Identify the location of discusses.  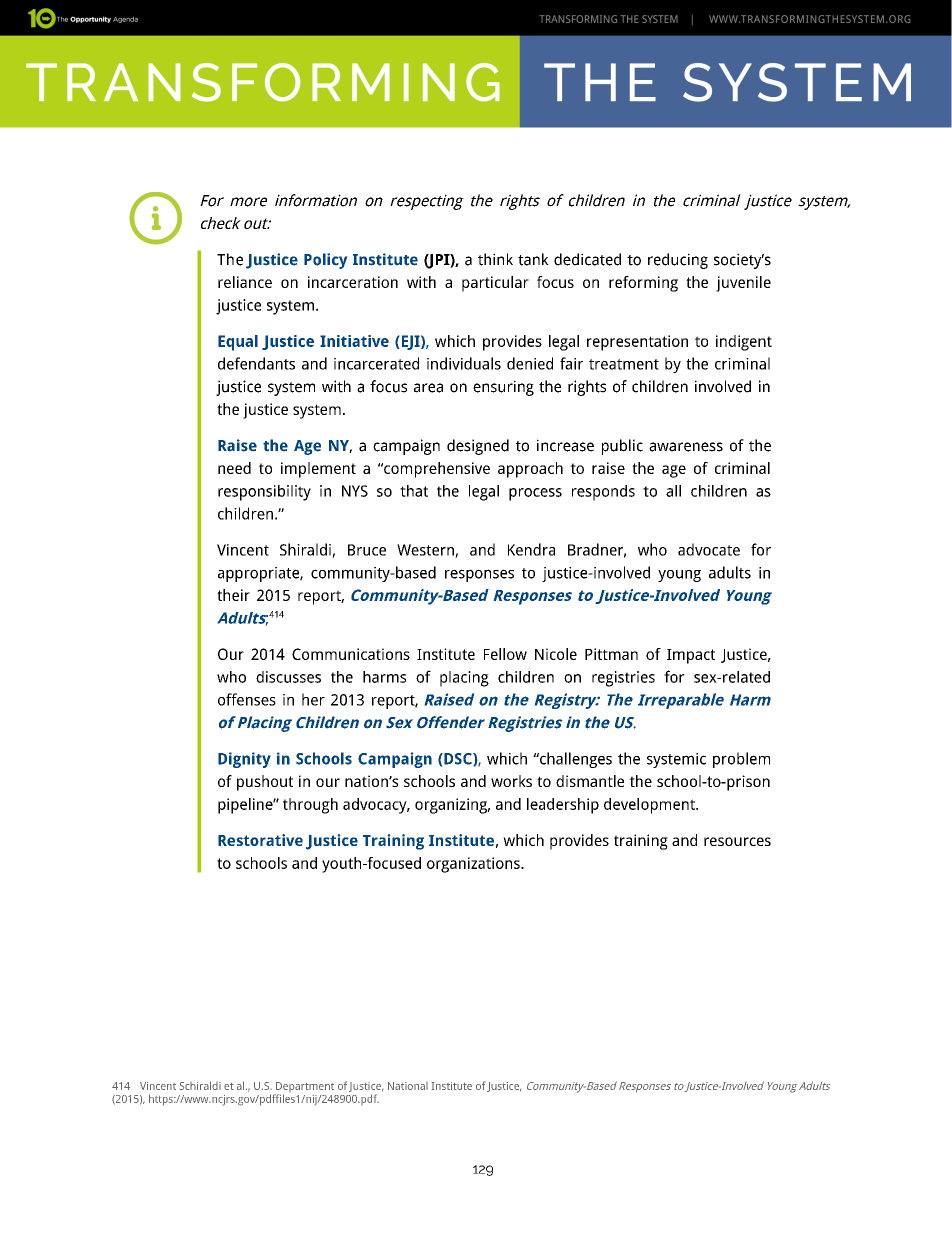
(288, 677).
